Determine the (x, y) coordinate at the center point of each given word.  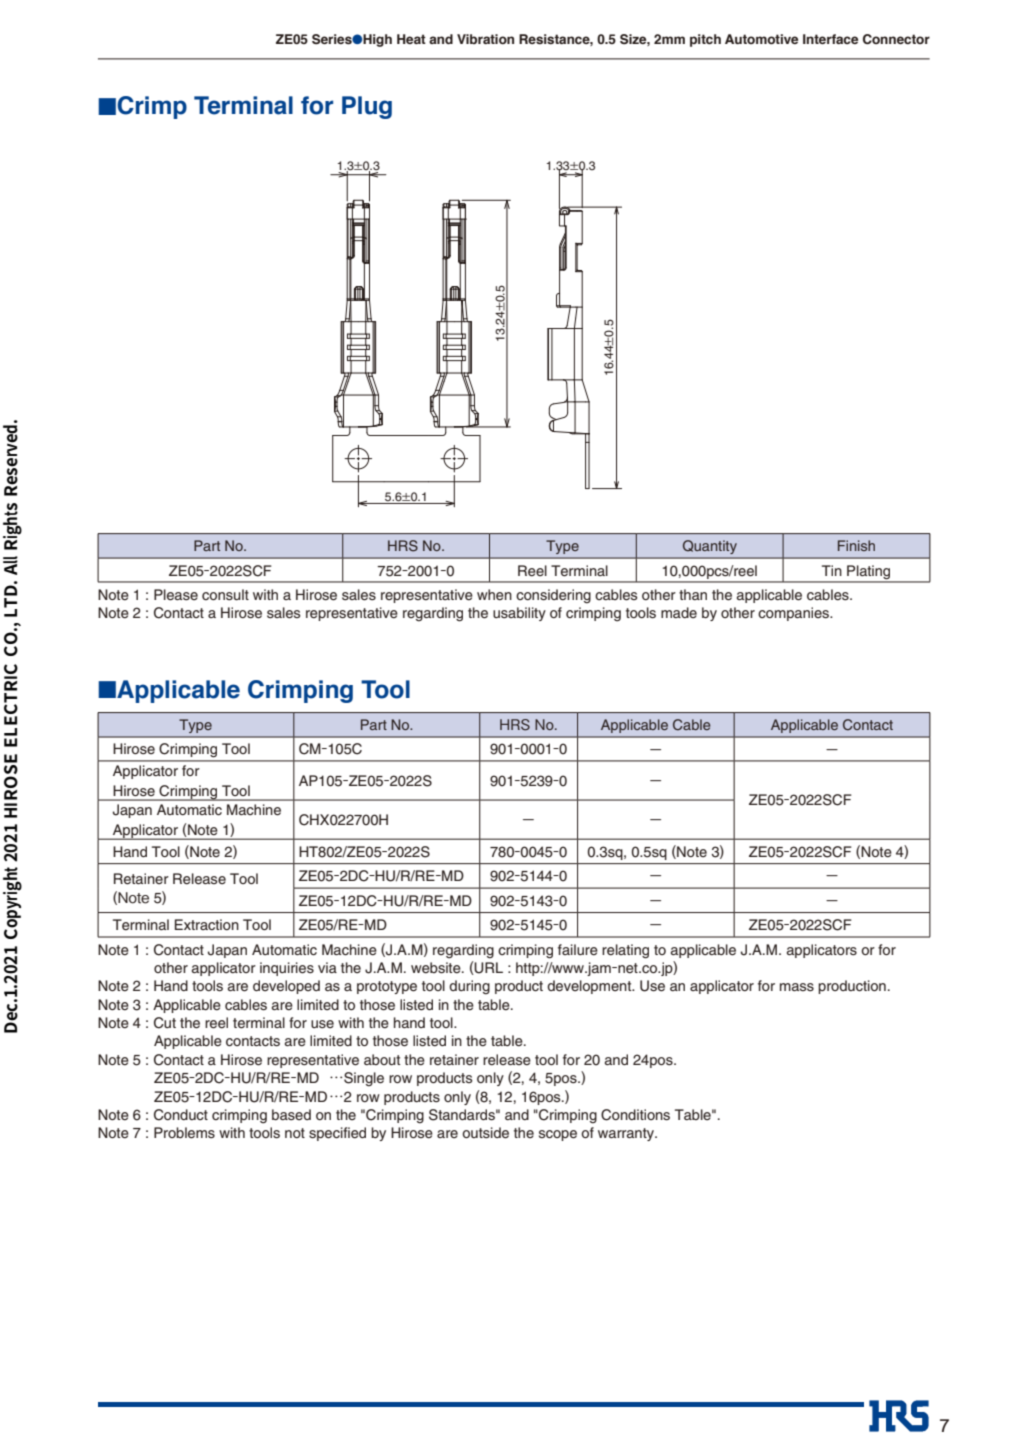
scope (558, 1135)
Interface (830, 39)
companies (795, 614)
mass (797, 987)
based (291, 1114)
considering (553, 596)
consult (225, 594)
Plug (367, 107)
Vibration (485, 39)
